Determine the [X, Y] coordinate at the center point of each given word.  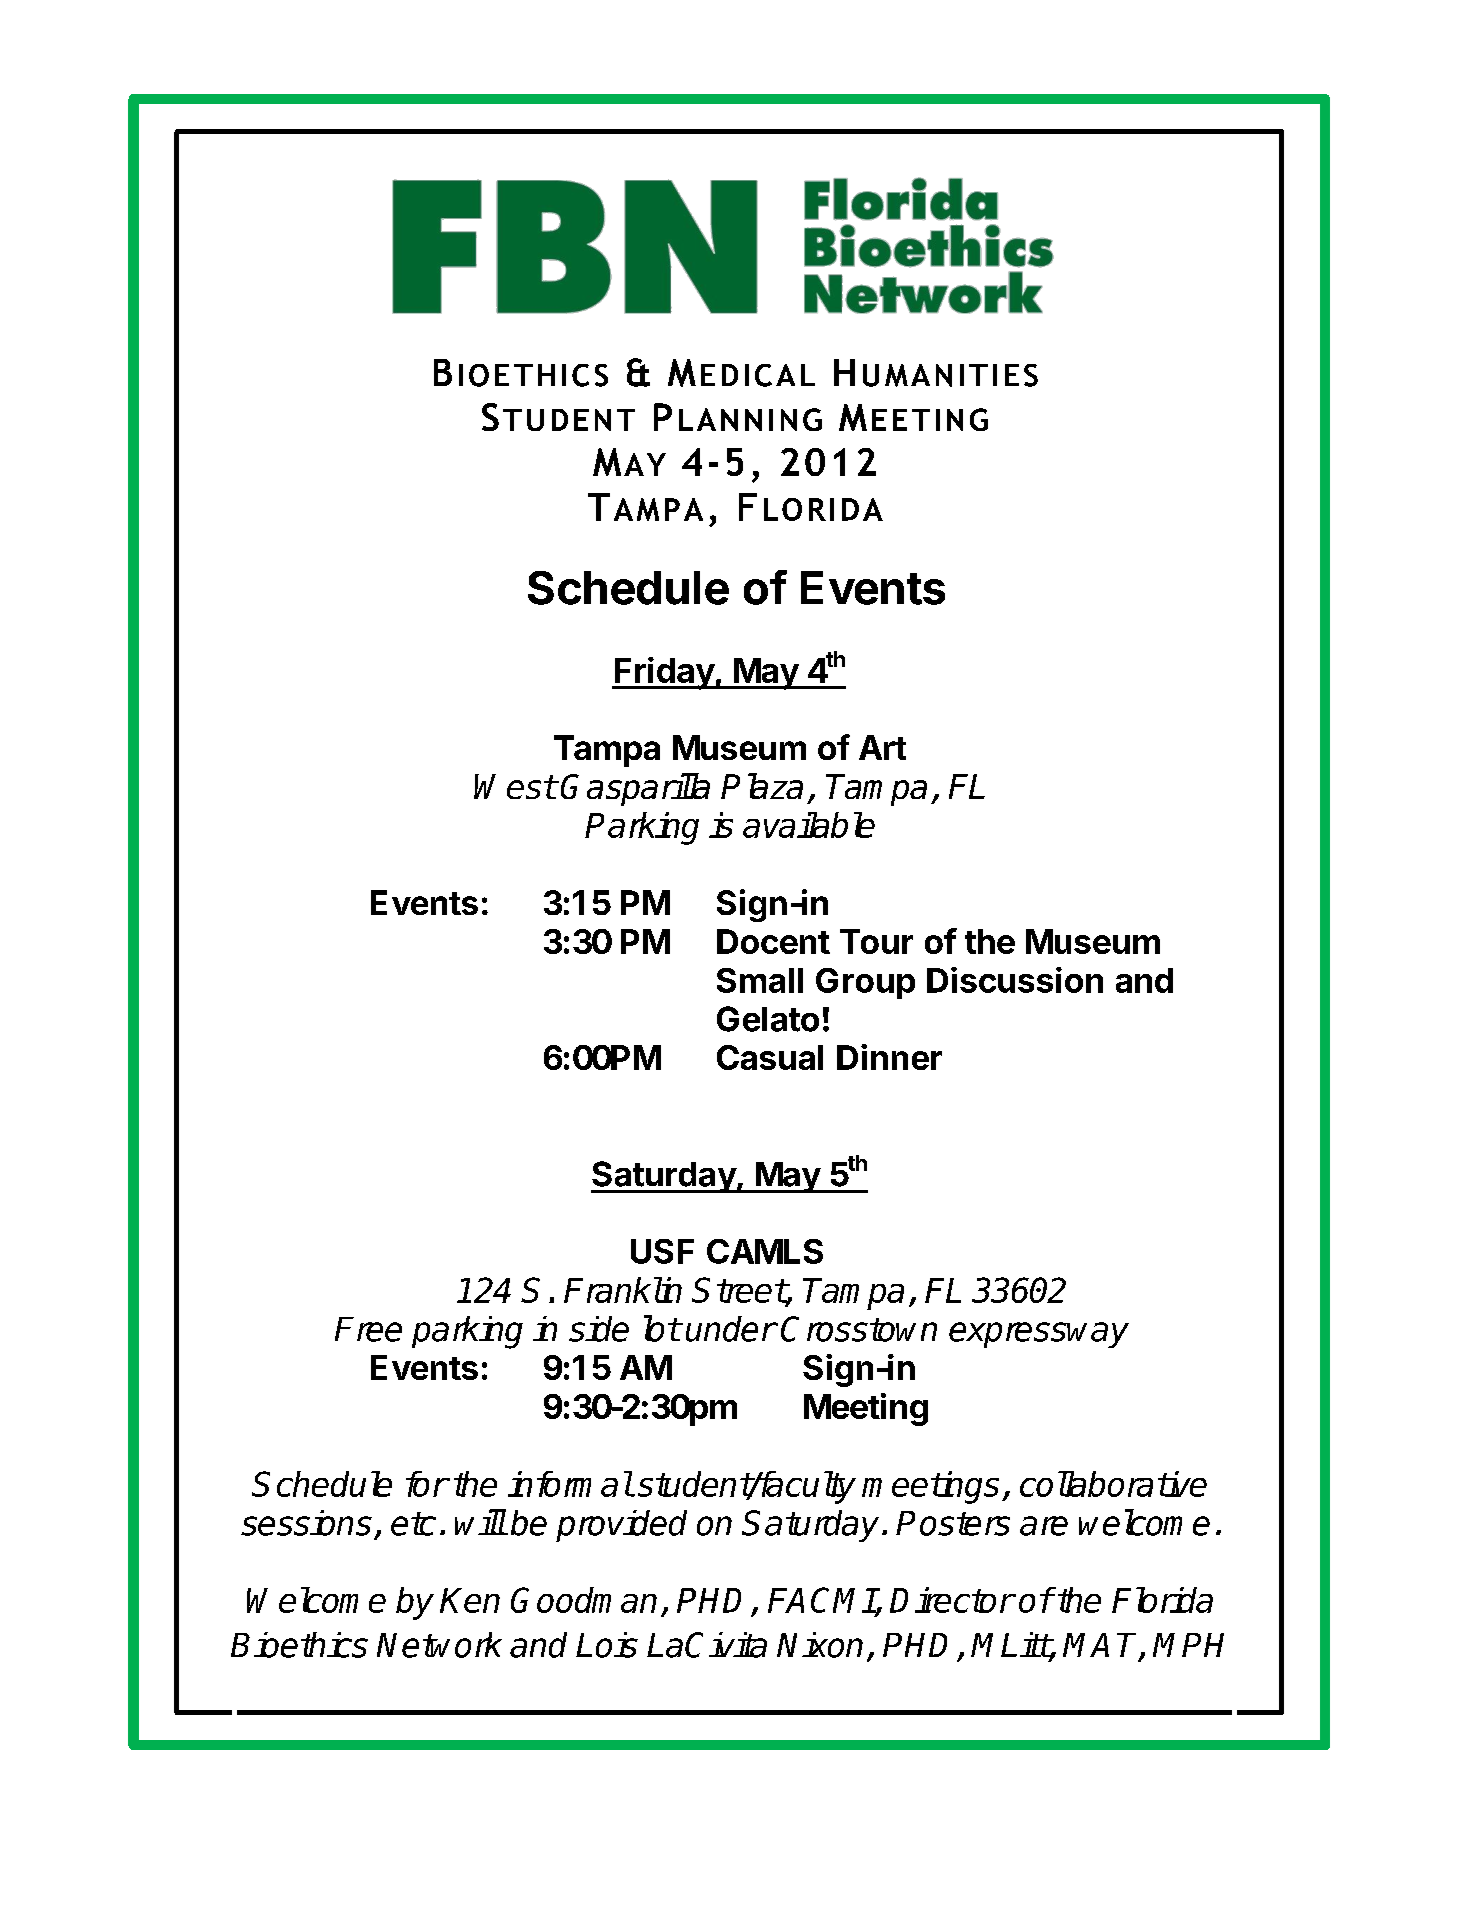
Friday [664, 673]
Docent [773, 941]
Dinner [889, 1057]
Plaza [762, 786]
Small [760, 980]
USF [662, 1251]
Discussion [1015, 980]
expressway [1039, 1335]
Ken [470, 1600]
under [731, 1329]
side [599, 1329]
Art [882, 747]
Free [368, 1329]
